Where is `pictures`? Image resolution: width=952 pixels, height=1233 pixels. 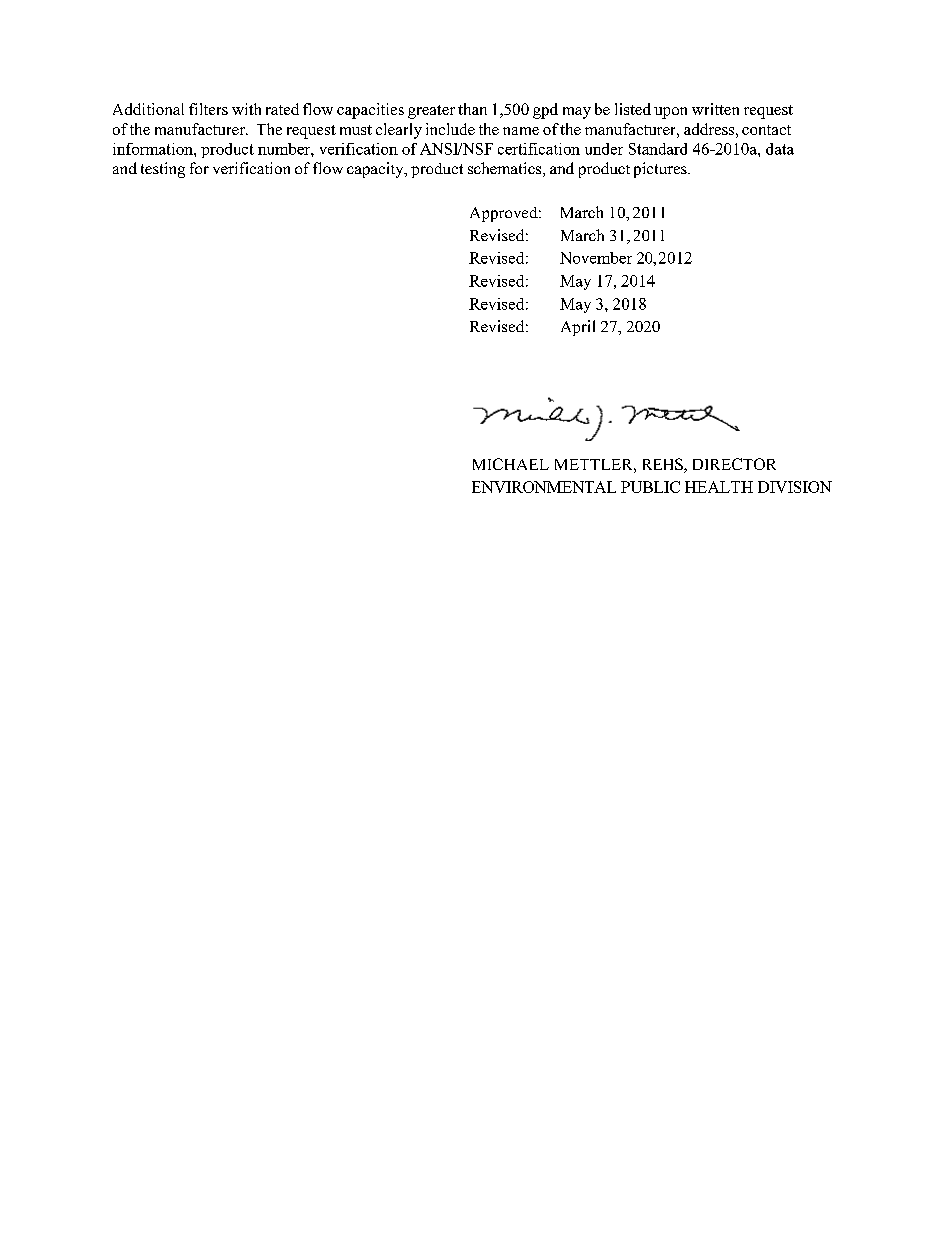
pictures is located at coordinates (661, 170).
